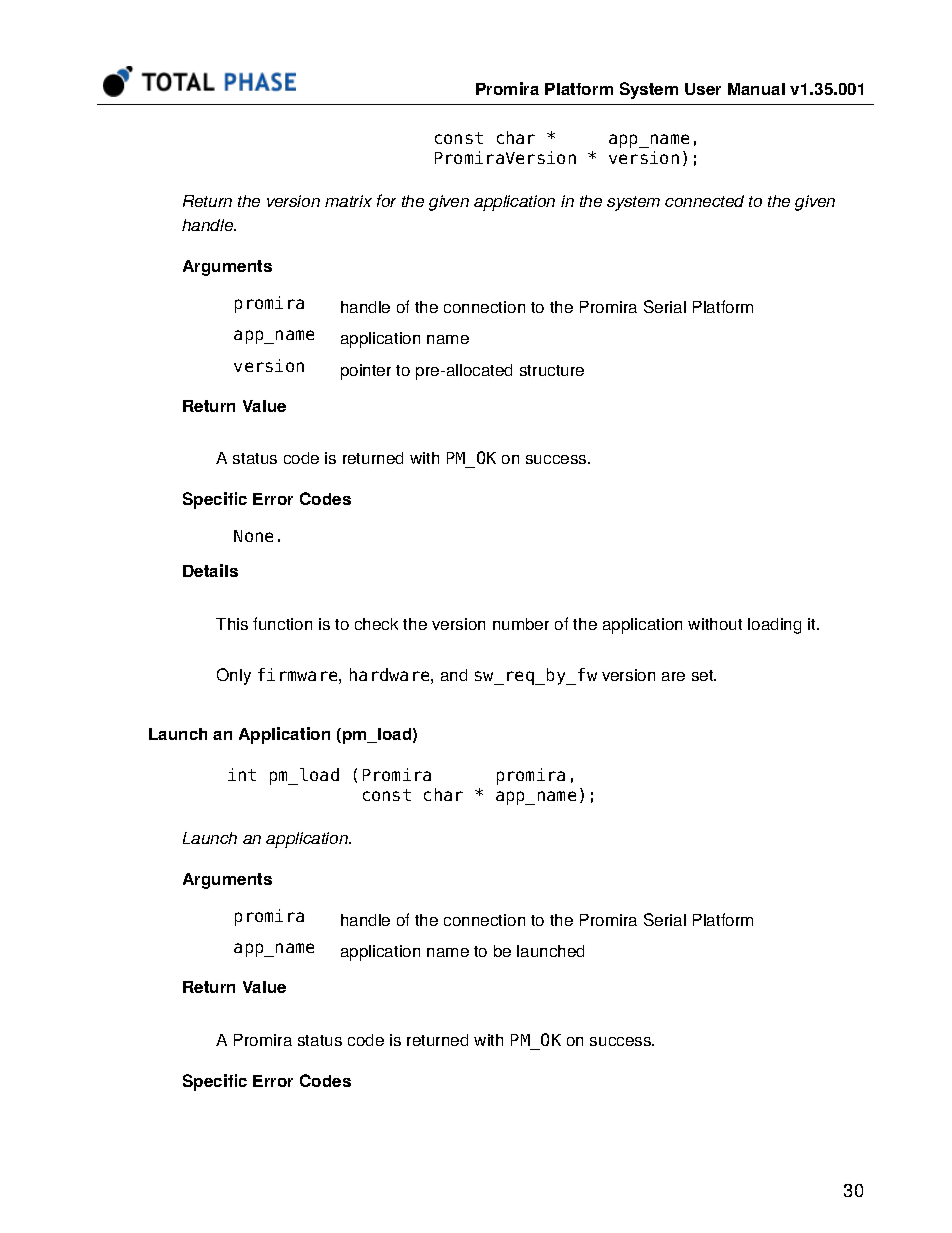 The width and height of the screenshot is (952, 1233). Describe the element at coordinates (366, 372) in the screenshot. I see `pointer` at that location.
